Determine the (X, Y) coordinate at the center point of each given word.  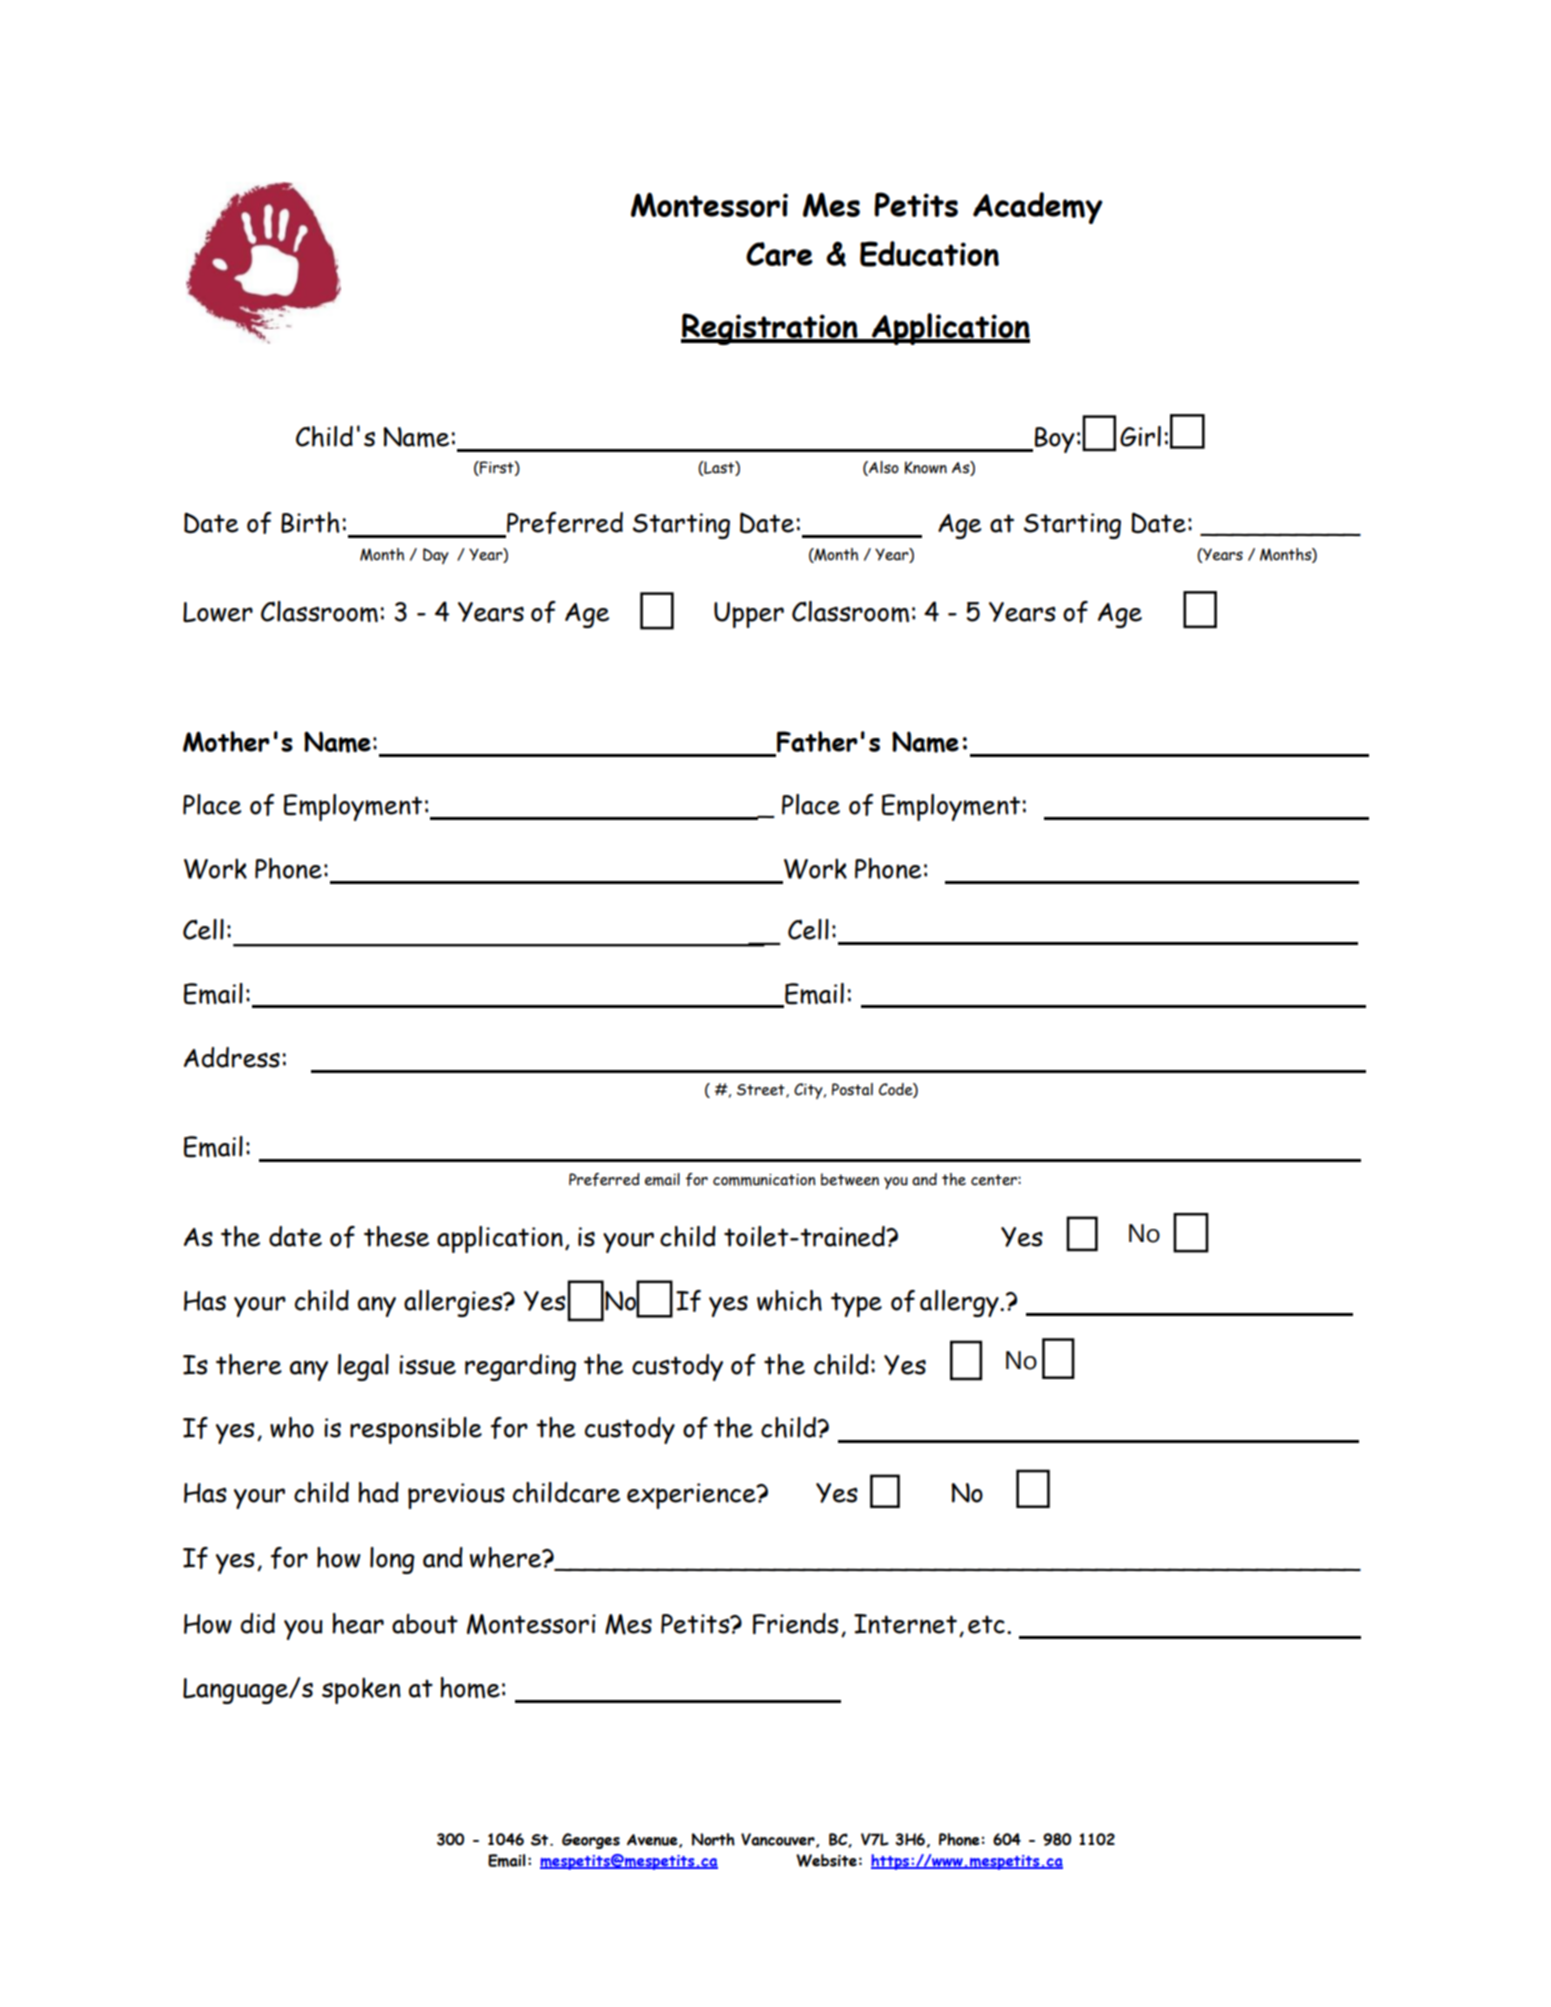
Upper (749, 615)
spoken (361, 1690)
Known (926, 467)
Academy (1038, 208)
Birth (310, 522)
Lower (218, 612)
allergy (960, 1303)
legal (363, 1367)
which (789, 1300)
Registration (770, 329)
